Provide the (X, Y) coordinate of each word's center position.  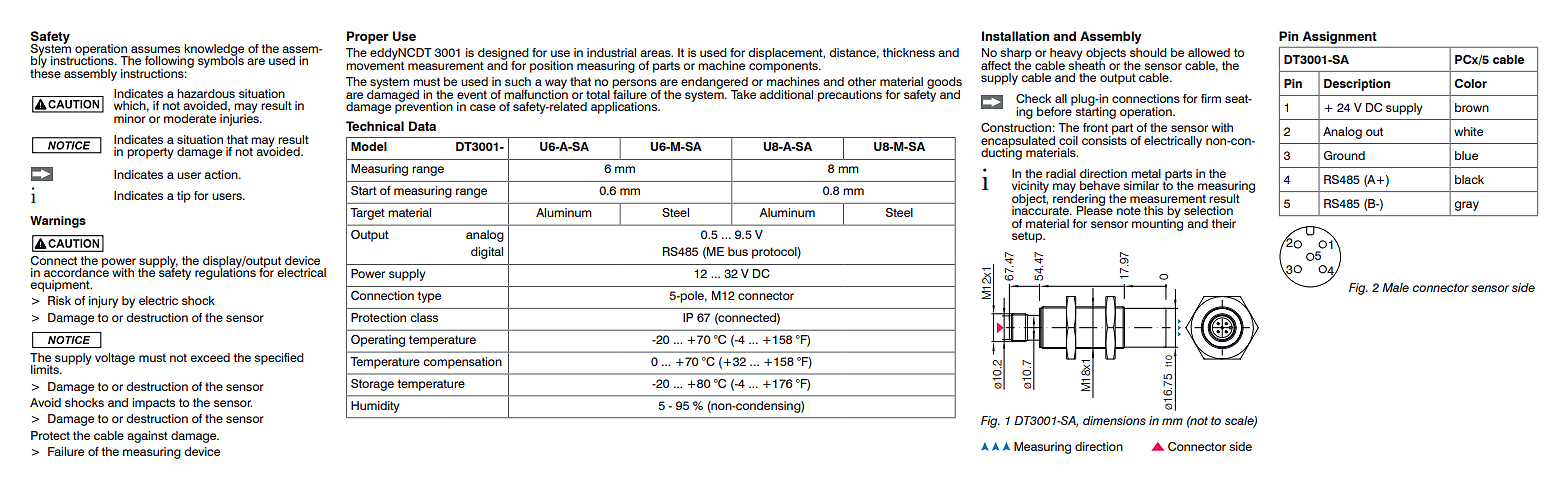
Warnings (58, 222)
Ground (1344, 155)
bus (738, 251)
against (147, 437)
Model (369, 146)
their (1223, 223)
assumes (155, 49)
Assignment (1340, 37)
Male (1395, 287)
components (784, 66)
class (424, 317)
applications (625, 108)
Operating (378, 341)
